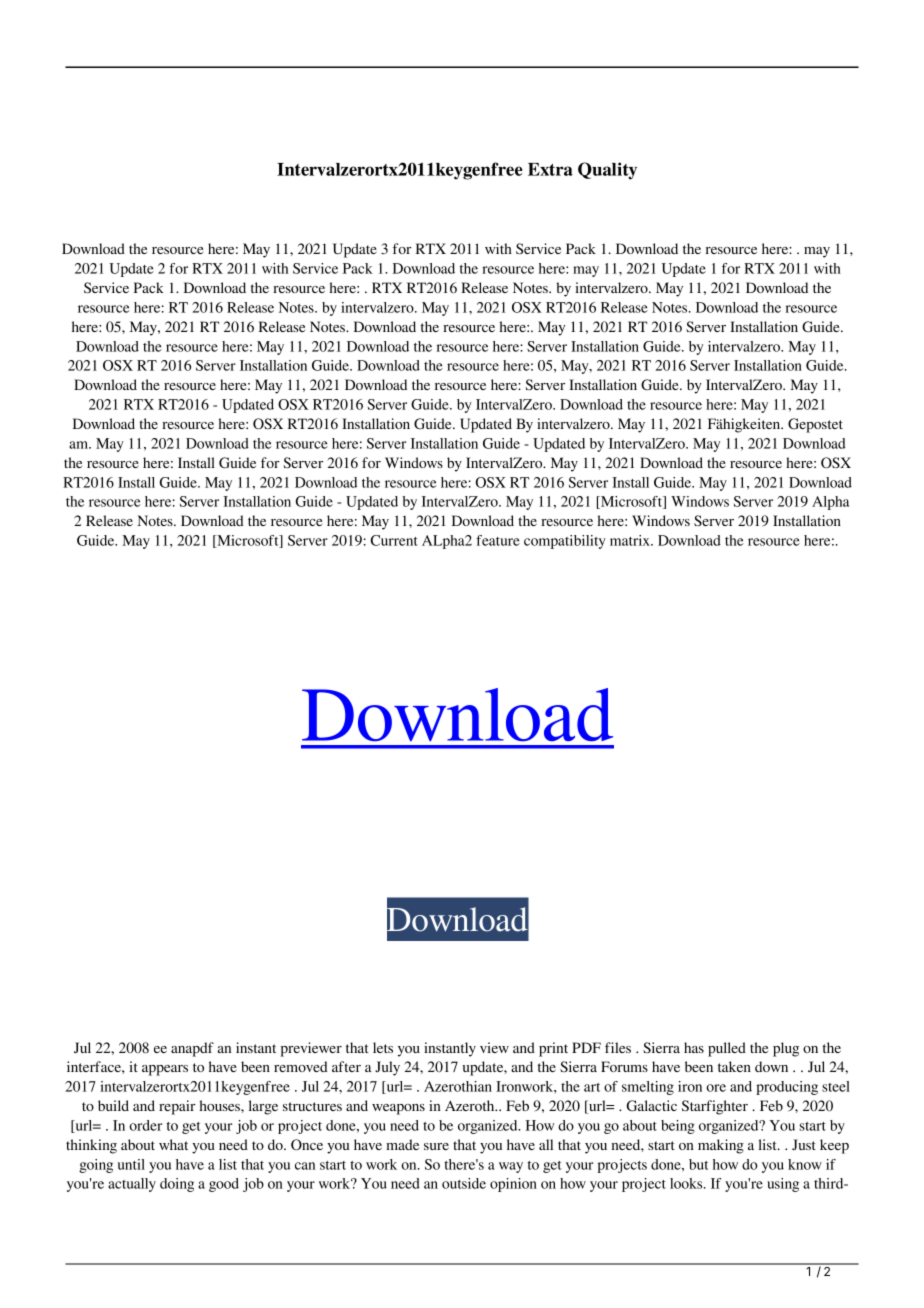 This screenshot has width=924, height=1308. What do you see at coordinates (631, 540) in the screenshot?
I see `matrix` at bounding box center [631, 540].
